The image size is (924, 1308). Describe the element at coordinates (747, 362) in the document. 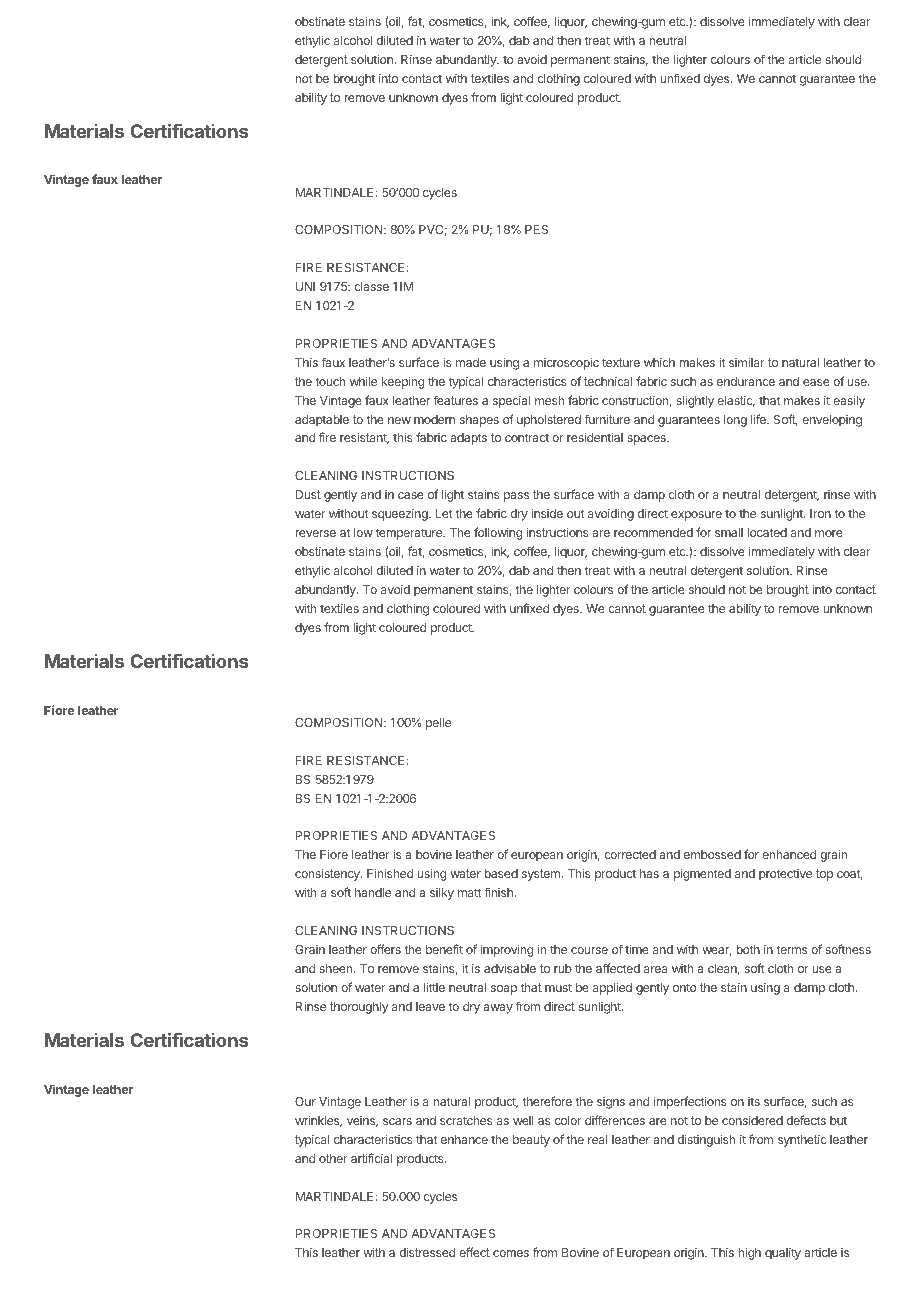

I see `similar` at that location.
